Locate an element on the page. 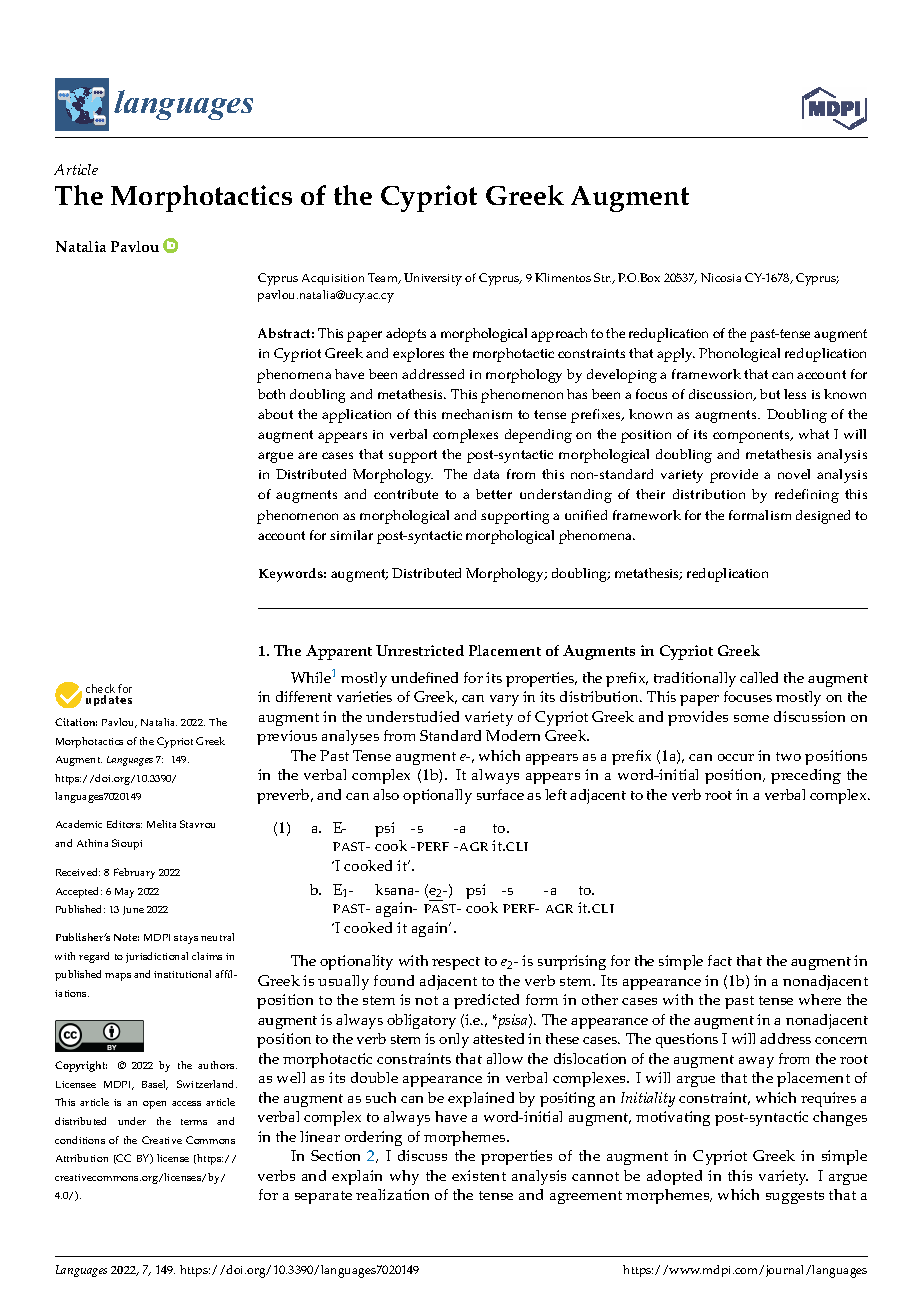 This document has height=1308, width=924. better is located at coordinates (494, 494).
